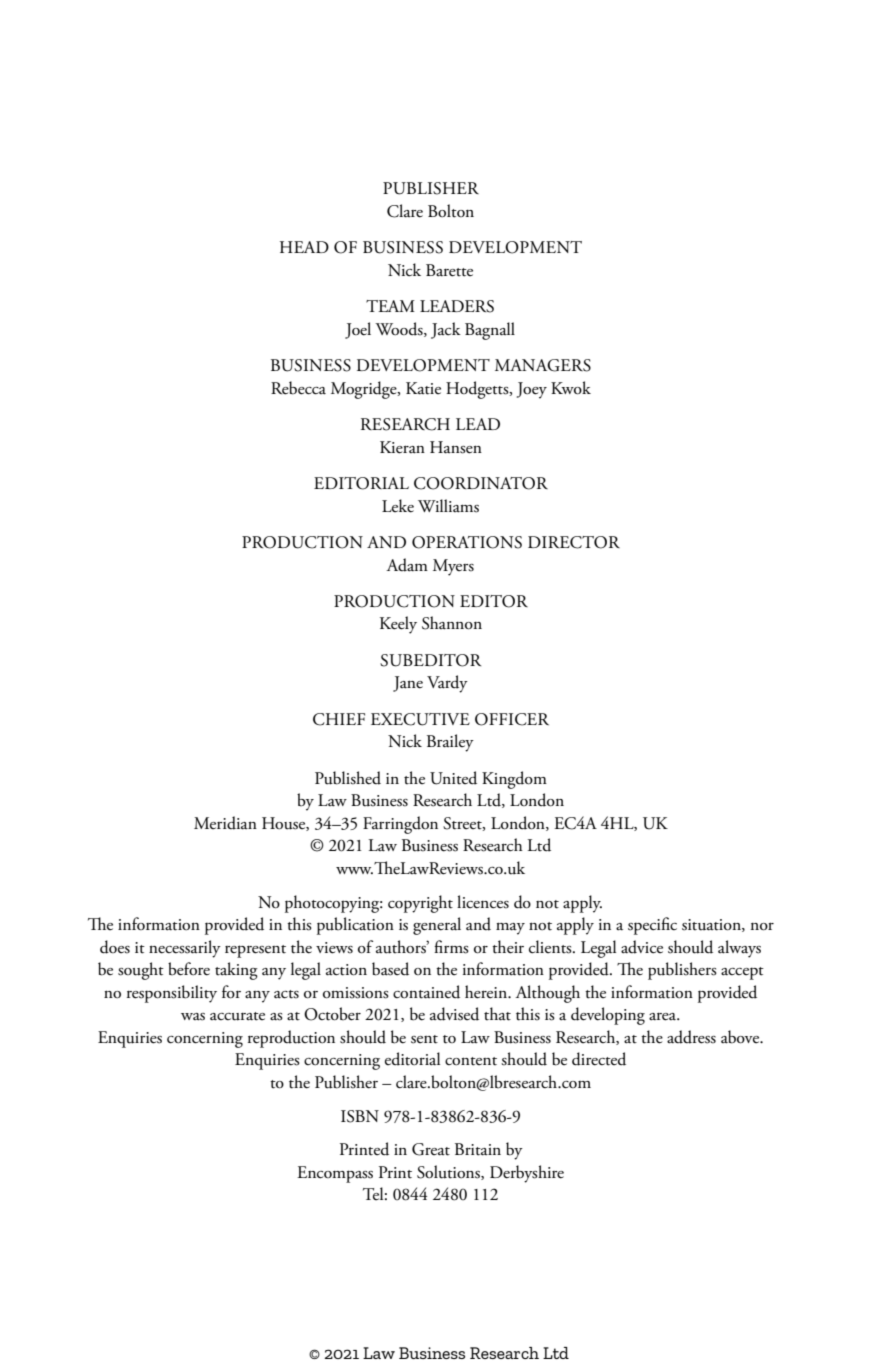  Describe the element at coordinates (437, 926) in the screenshot. I see `general` at that location.
